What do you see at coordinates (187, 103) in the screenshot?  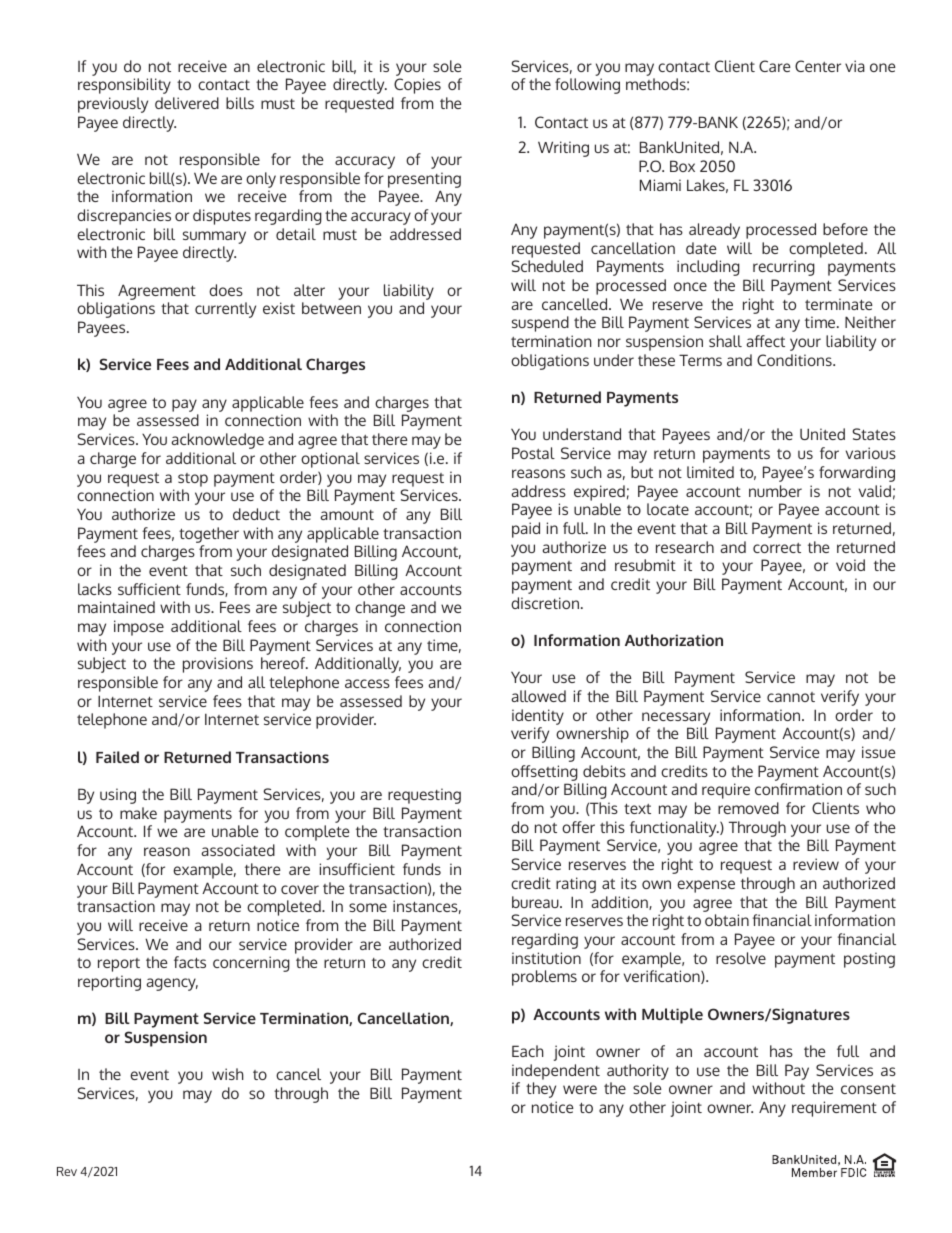 I see `delivered` at bounding box center [187, 103].
